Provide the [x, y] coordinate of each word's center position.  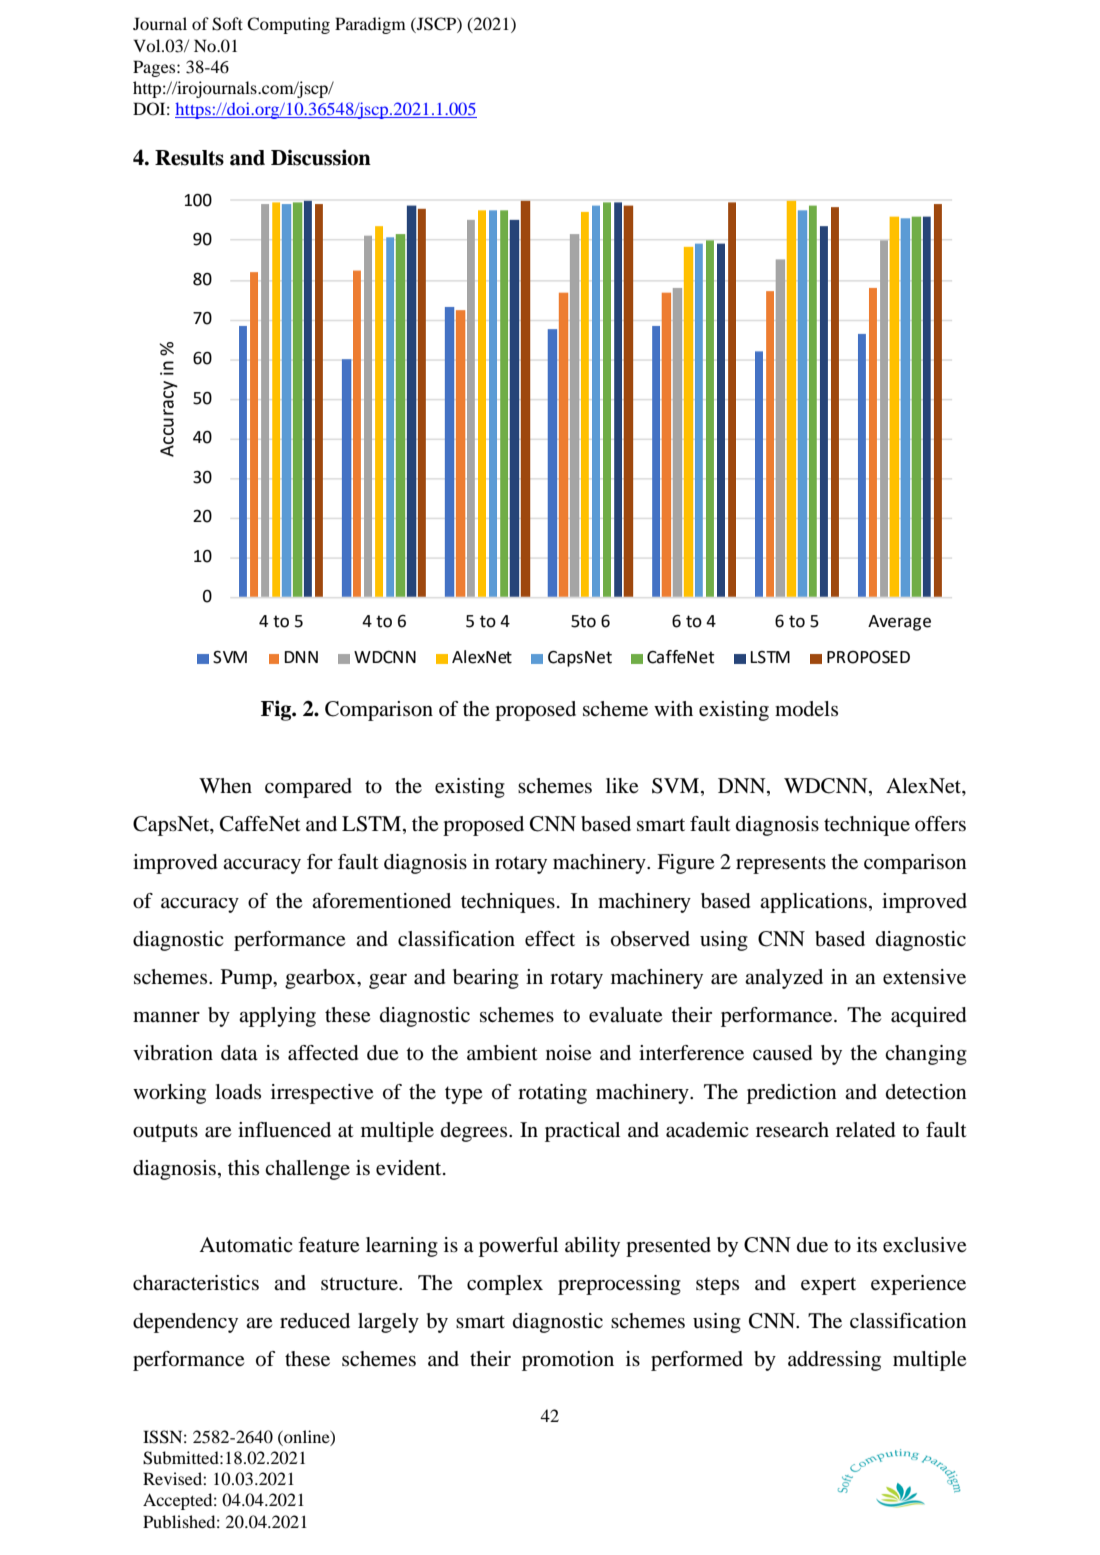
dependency [185, 1323]
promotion [568, 1361]
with [673, 708]
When [225, 785]
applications [813, 903]
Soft [227, 24]
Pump [247, 979]
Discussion [321, 157]
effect [550, 939]
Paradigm [370, 25]
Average [899, 623]
